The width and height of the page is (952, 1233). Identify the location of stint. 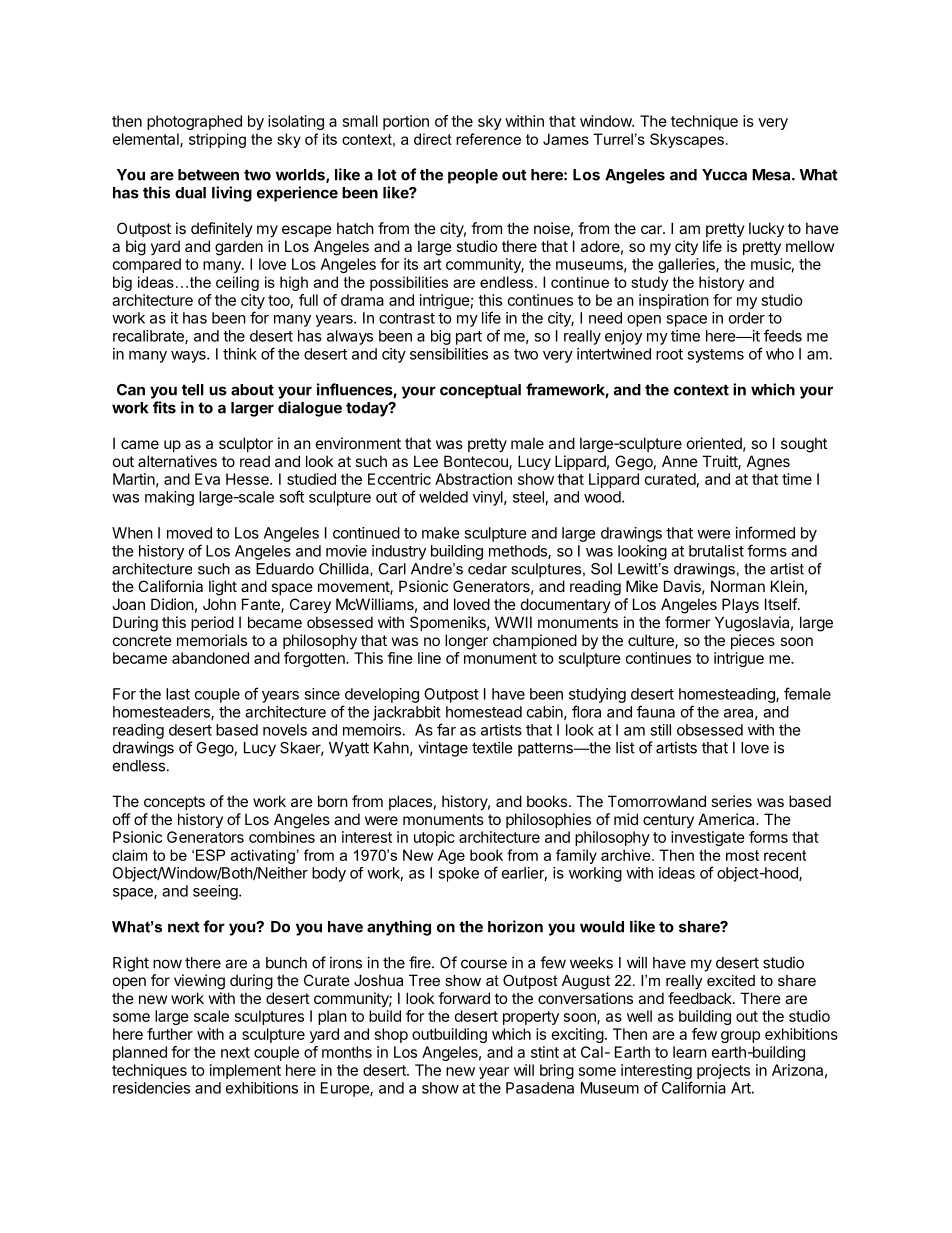
(545, 1052).
